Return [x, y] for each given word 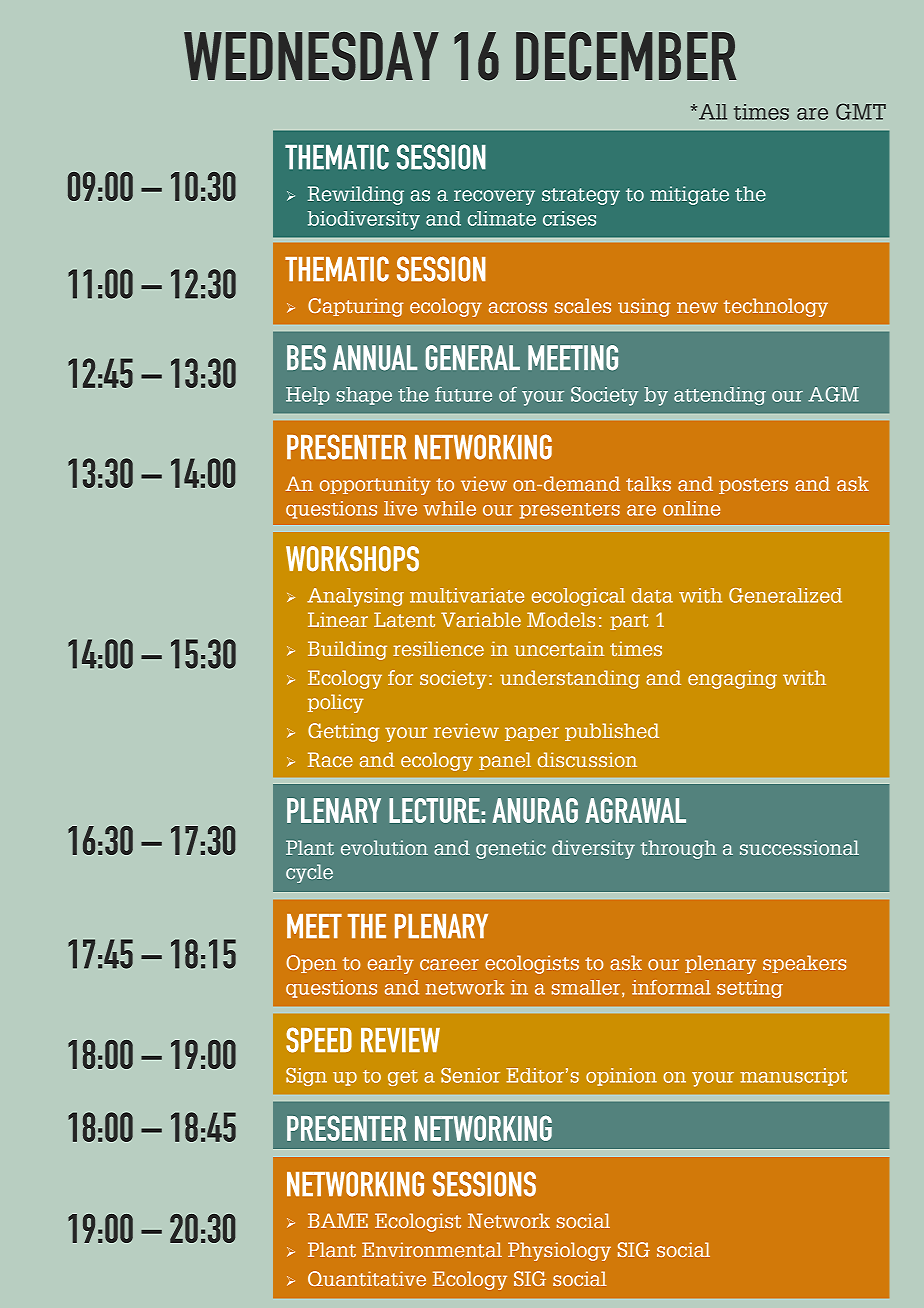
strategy [581, 196]
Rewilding [356, 195]
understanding [570, 679]
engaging [732, 679]
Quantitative [367, 1278]
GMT [861, 111]
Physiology [559, 1251]
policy [336, 703]
